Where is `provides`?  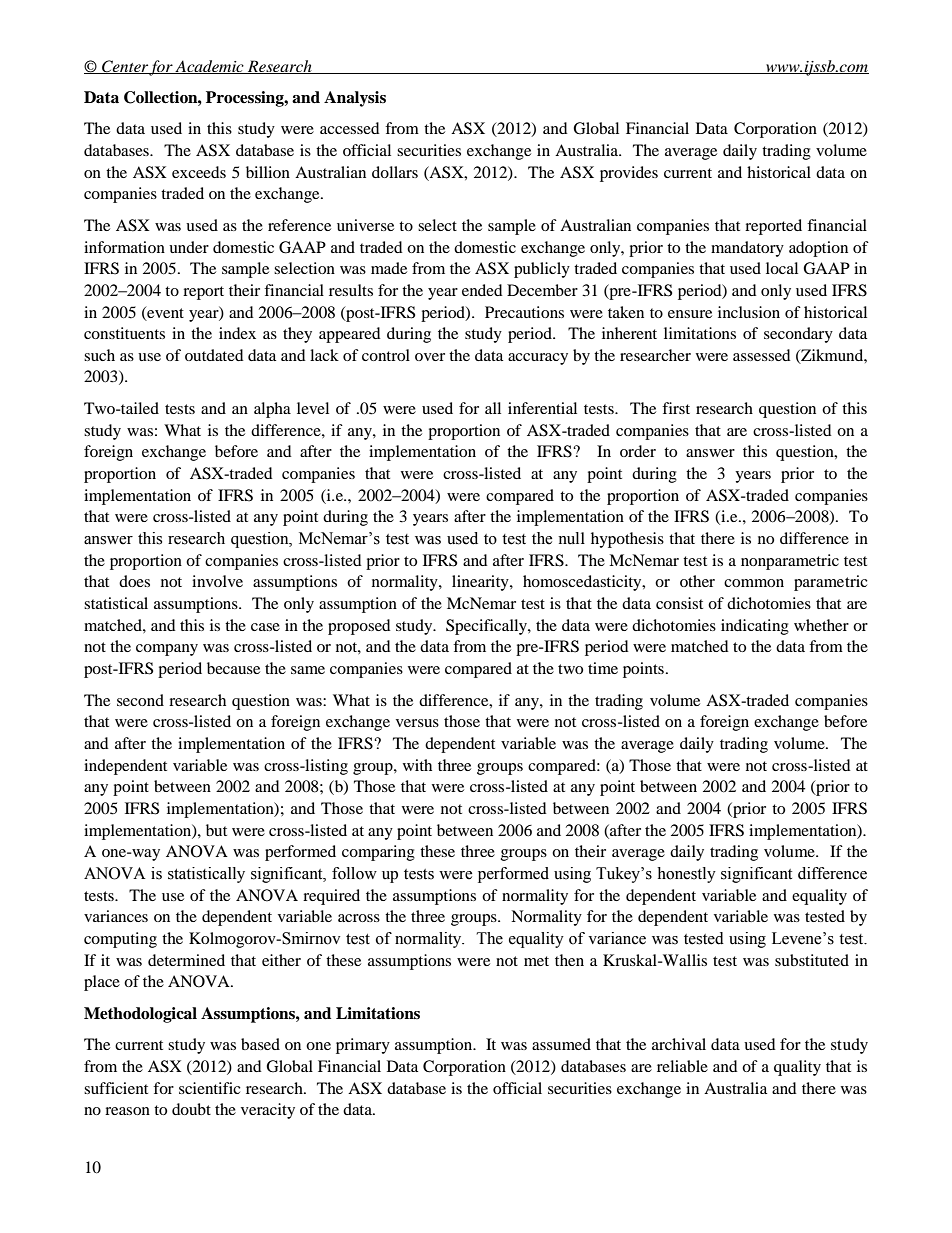
provides is located at coordinates (629, 174).
